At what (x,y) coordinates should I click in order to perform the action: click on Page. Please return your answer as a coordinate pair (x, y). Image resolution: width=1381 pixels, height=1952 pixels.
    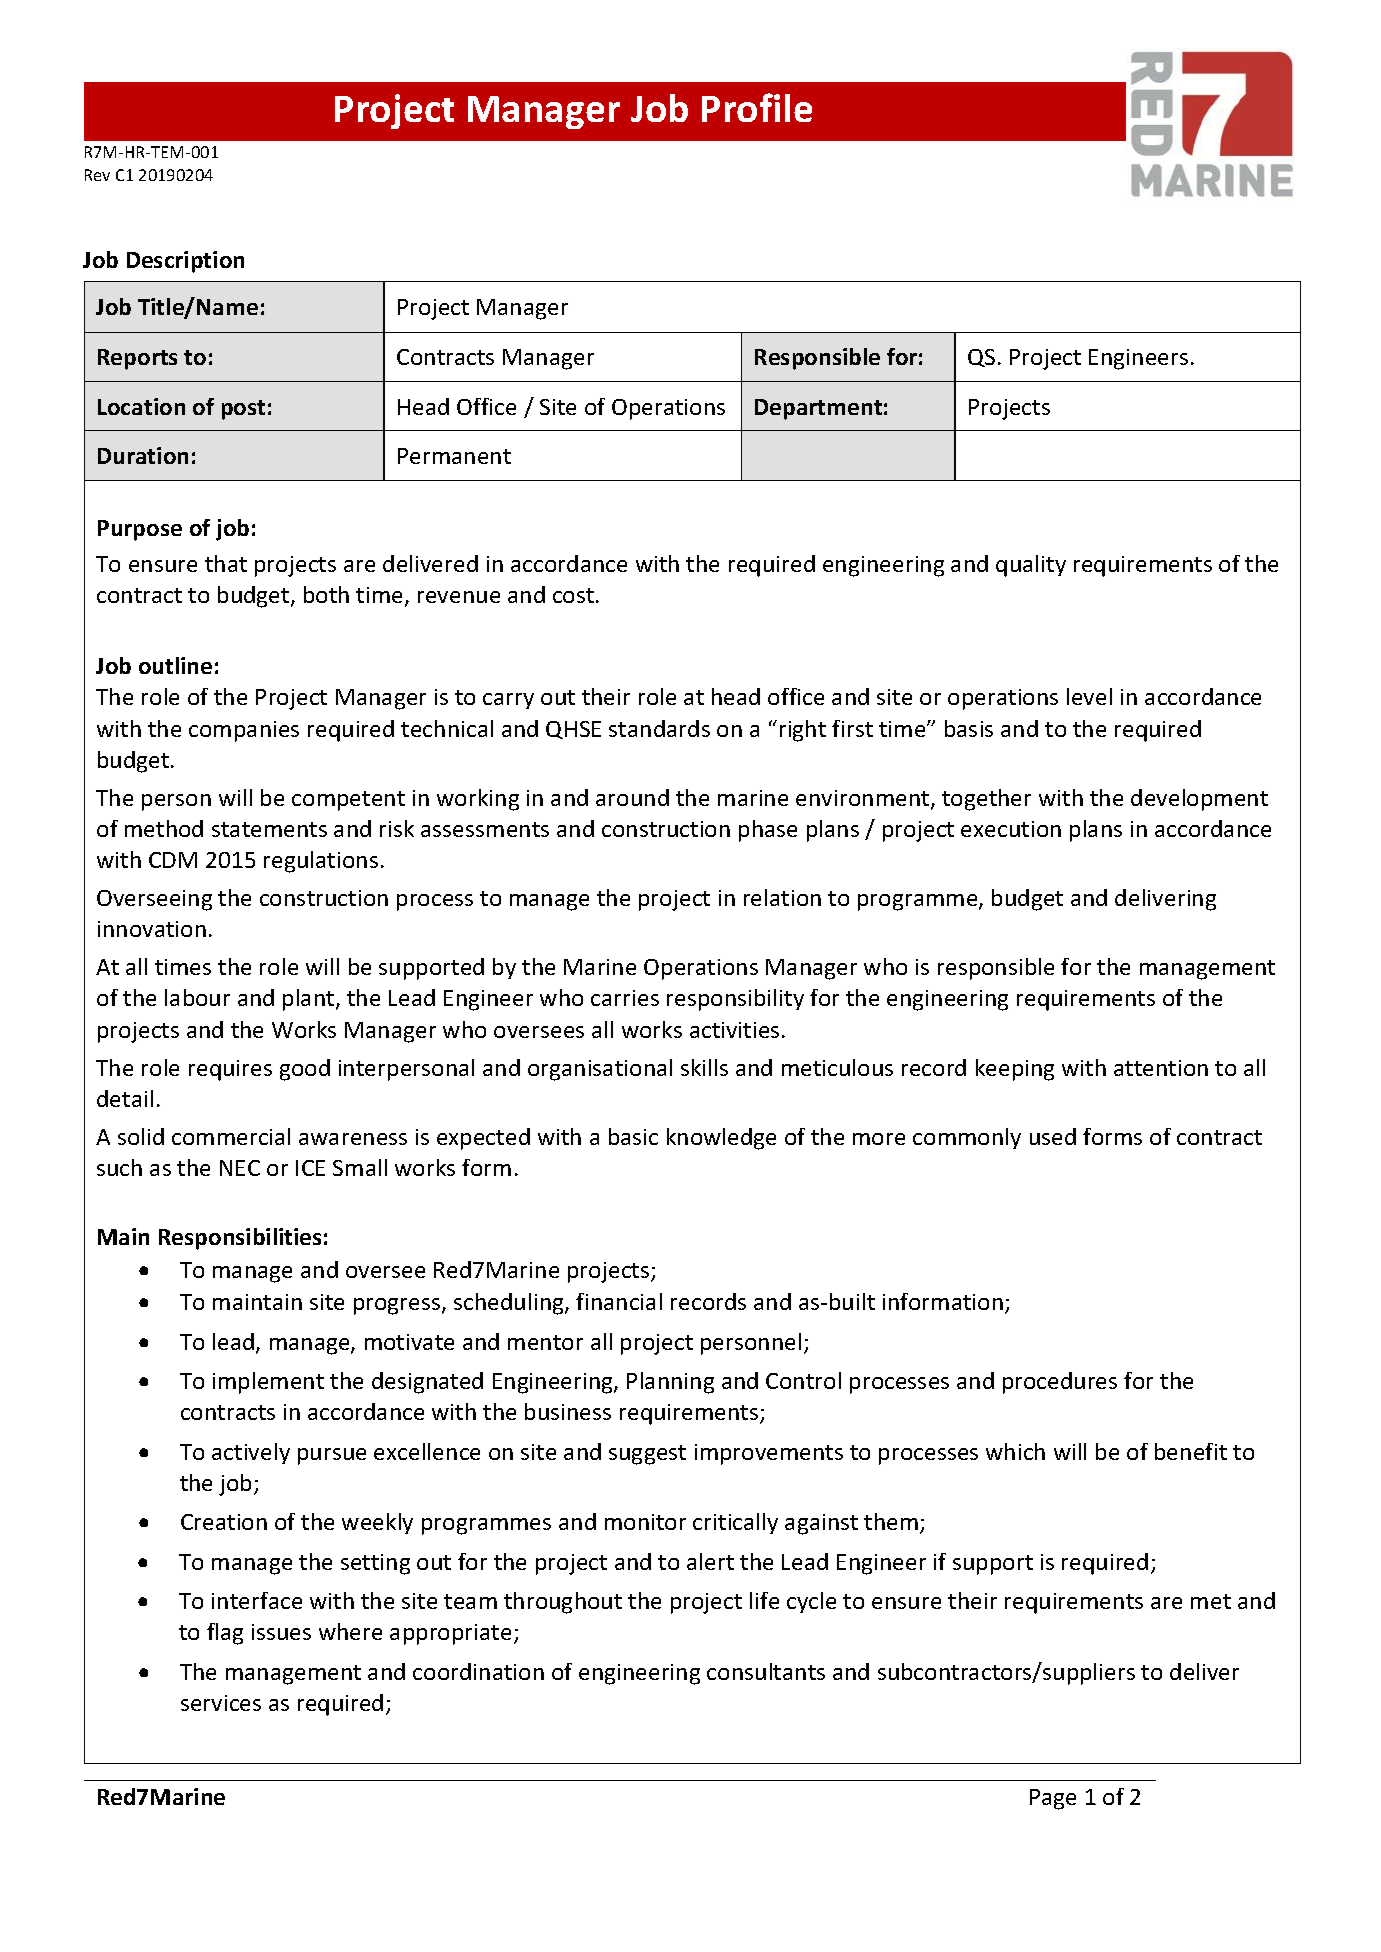
    Looking at the image, I should click on (1053, 1799).
